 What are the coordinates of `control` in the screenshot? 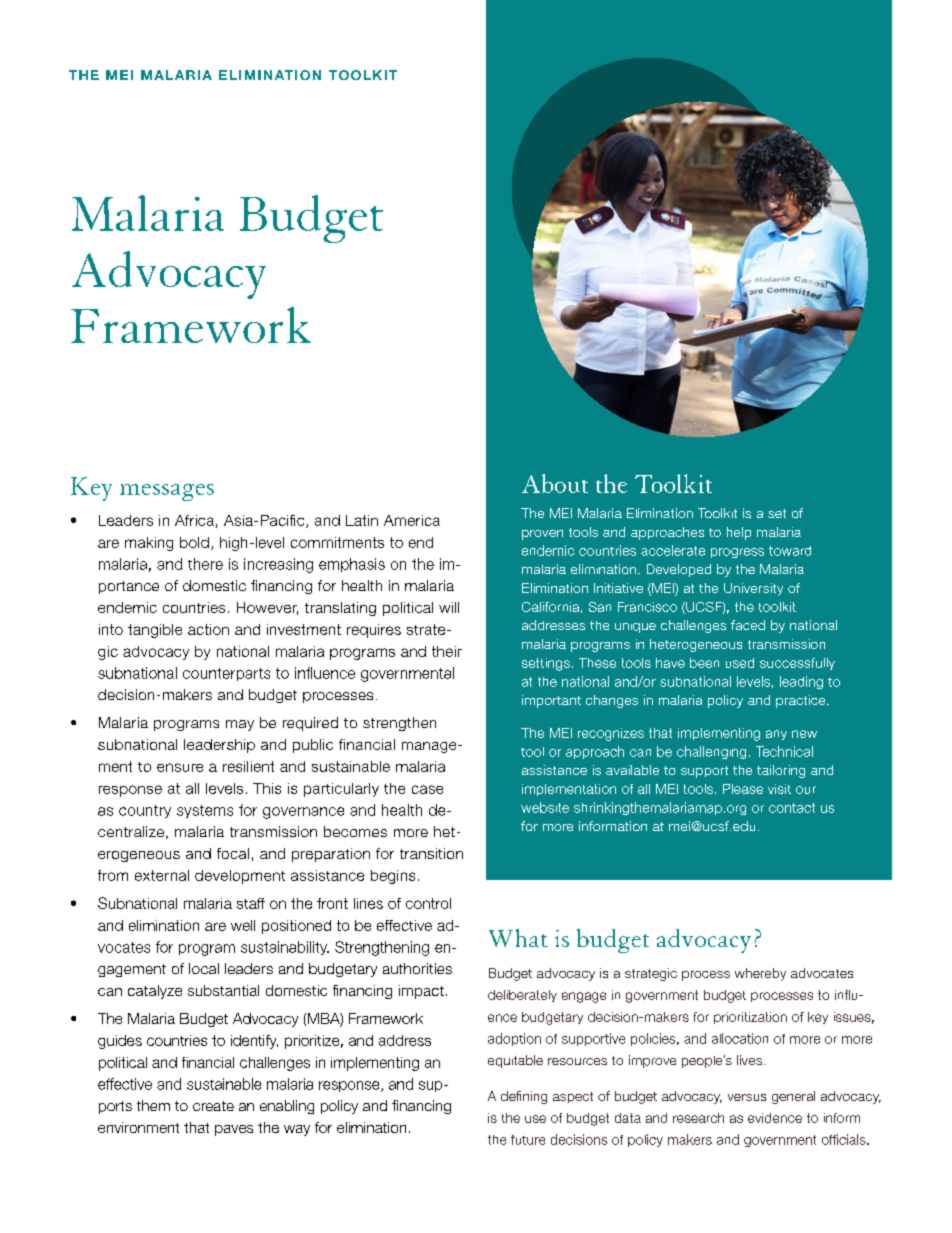 It's located at (428, 903).
